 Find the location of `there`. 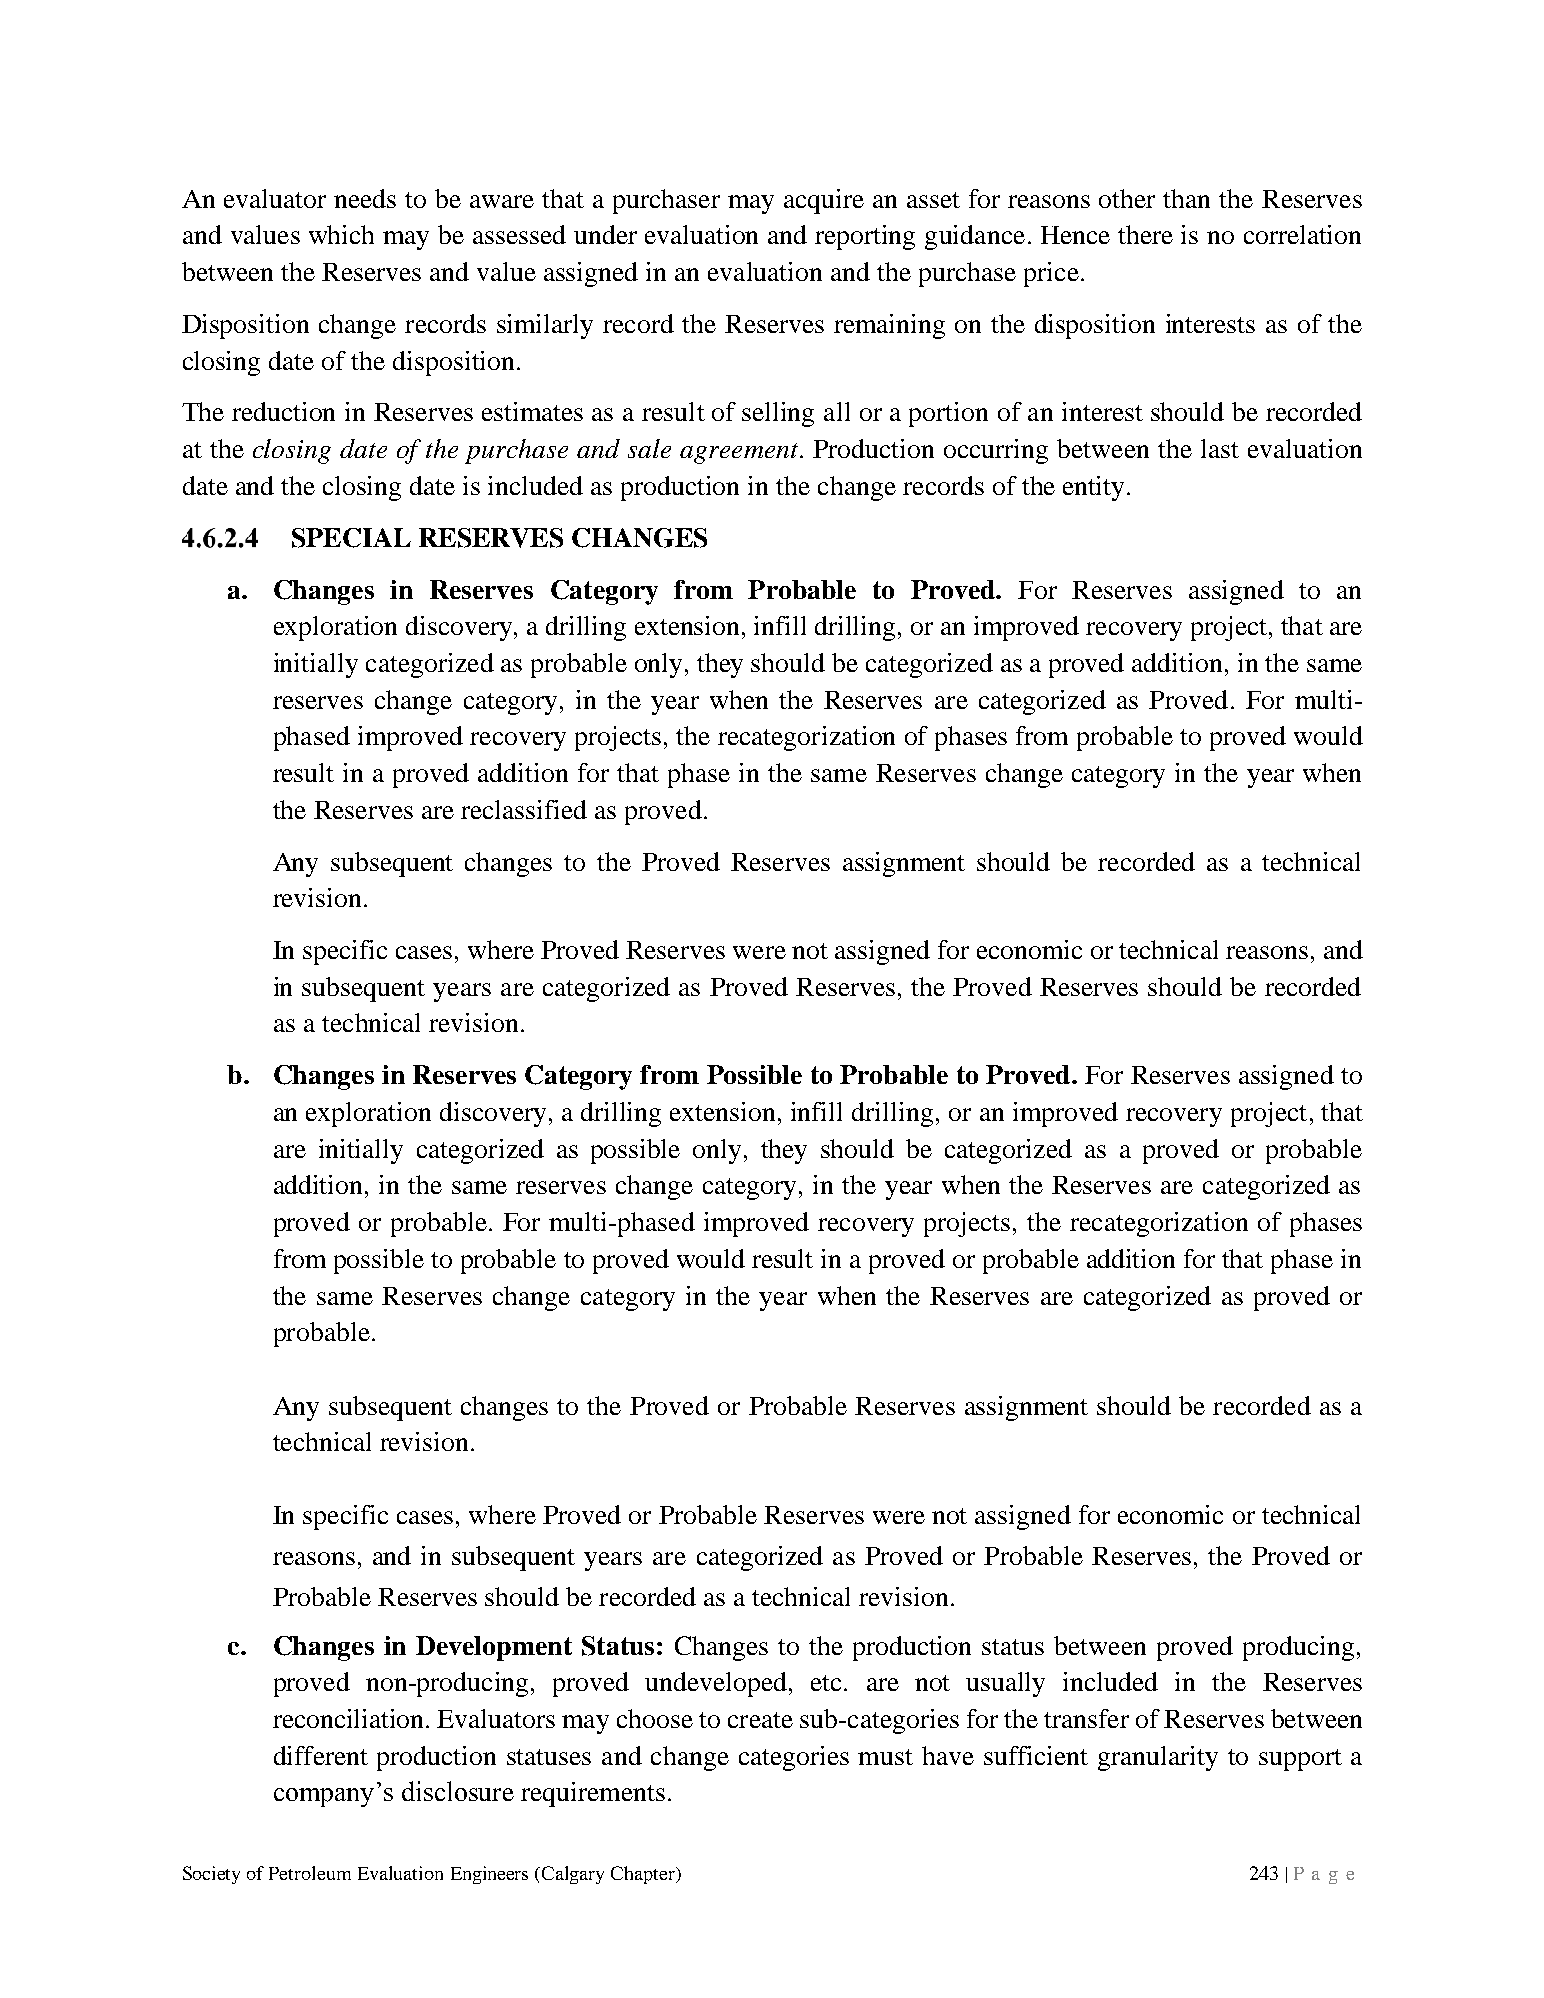

there is located at coordinates (1145, 234).
